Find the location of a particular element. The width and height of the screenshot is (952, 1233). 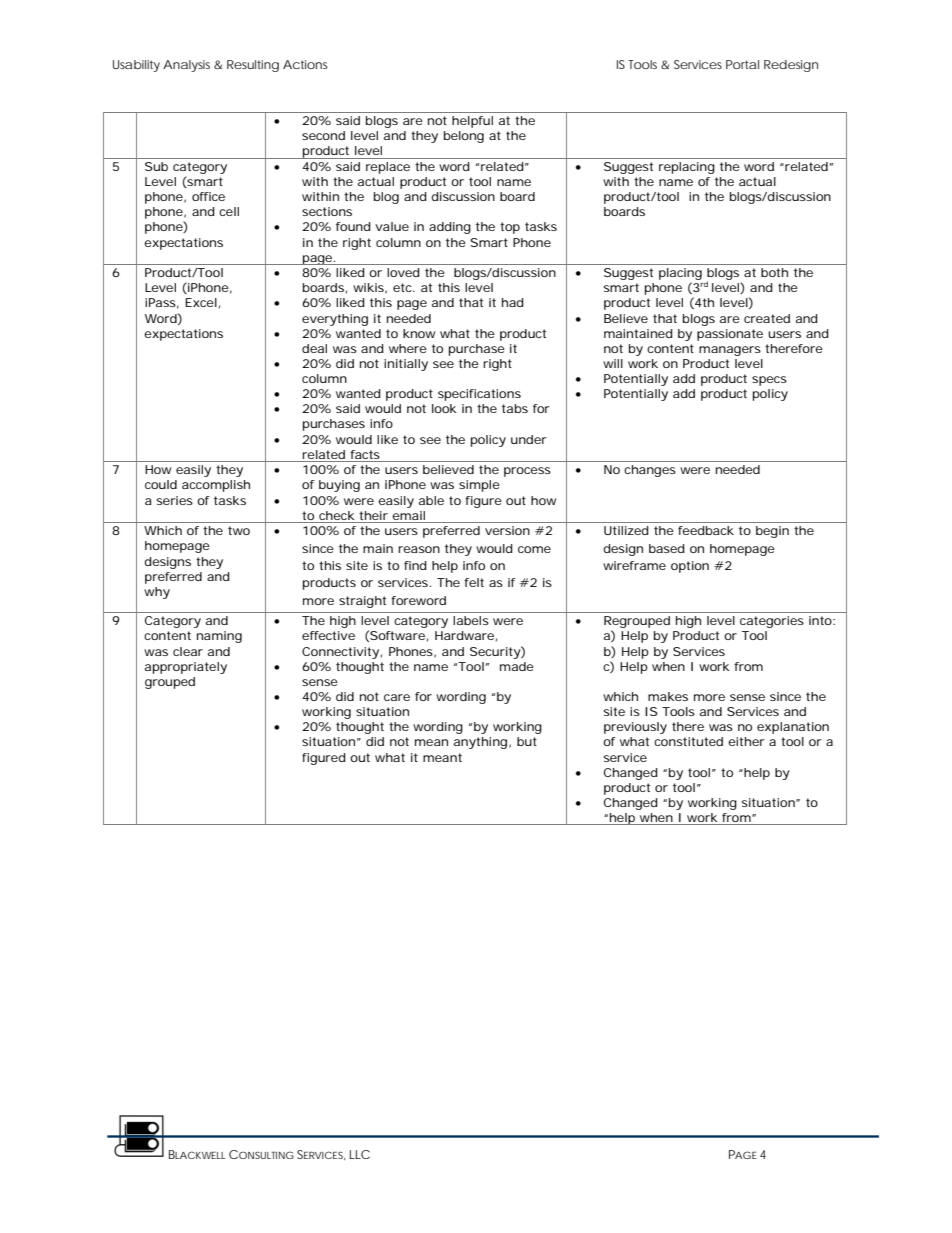

either is located at coordinates (746, 741).
